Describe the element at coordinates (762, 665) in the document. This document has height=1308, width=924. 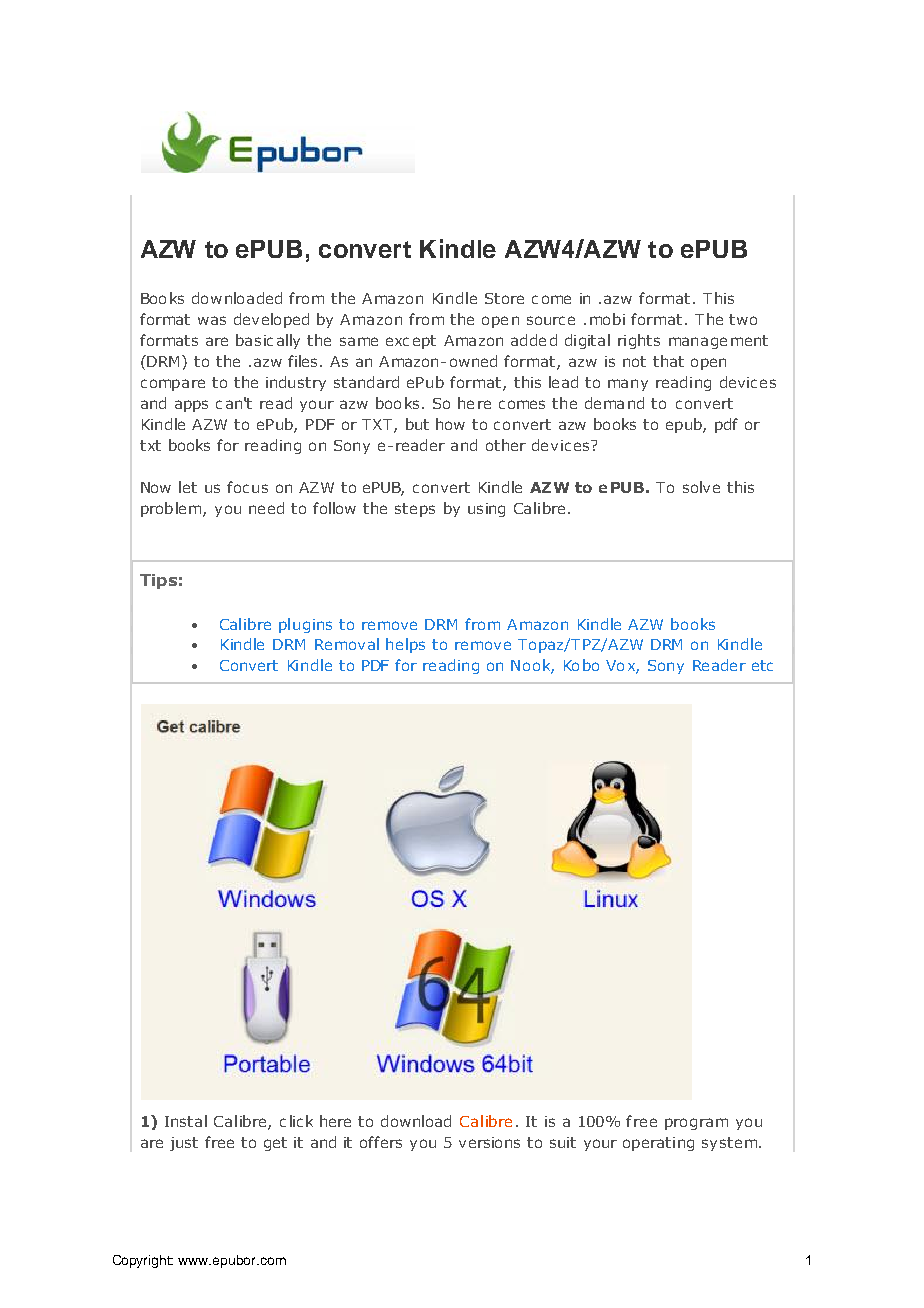
I see `etc` at that location.
